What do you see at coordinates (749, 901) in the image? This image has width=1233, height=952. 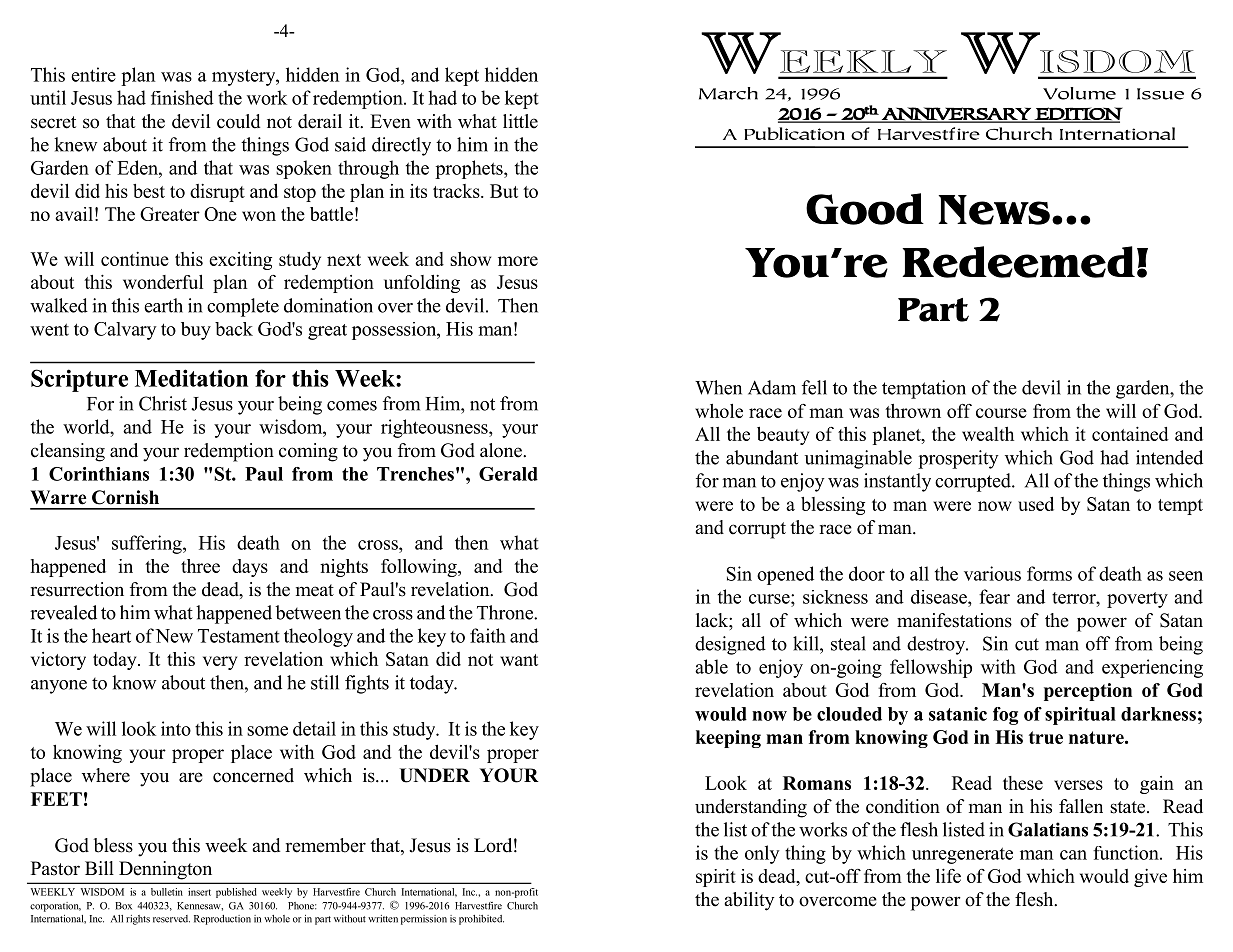 I see `ability` at bounding box center [749, 901].
